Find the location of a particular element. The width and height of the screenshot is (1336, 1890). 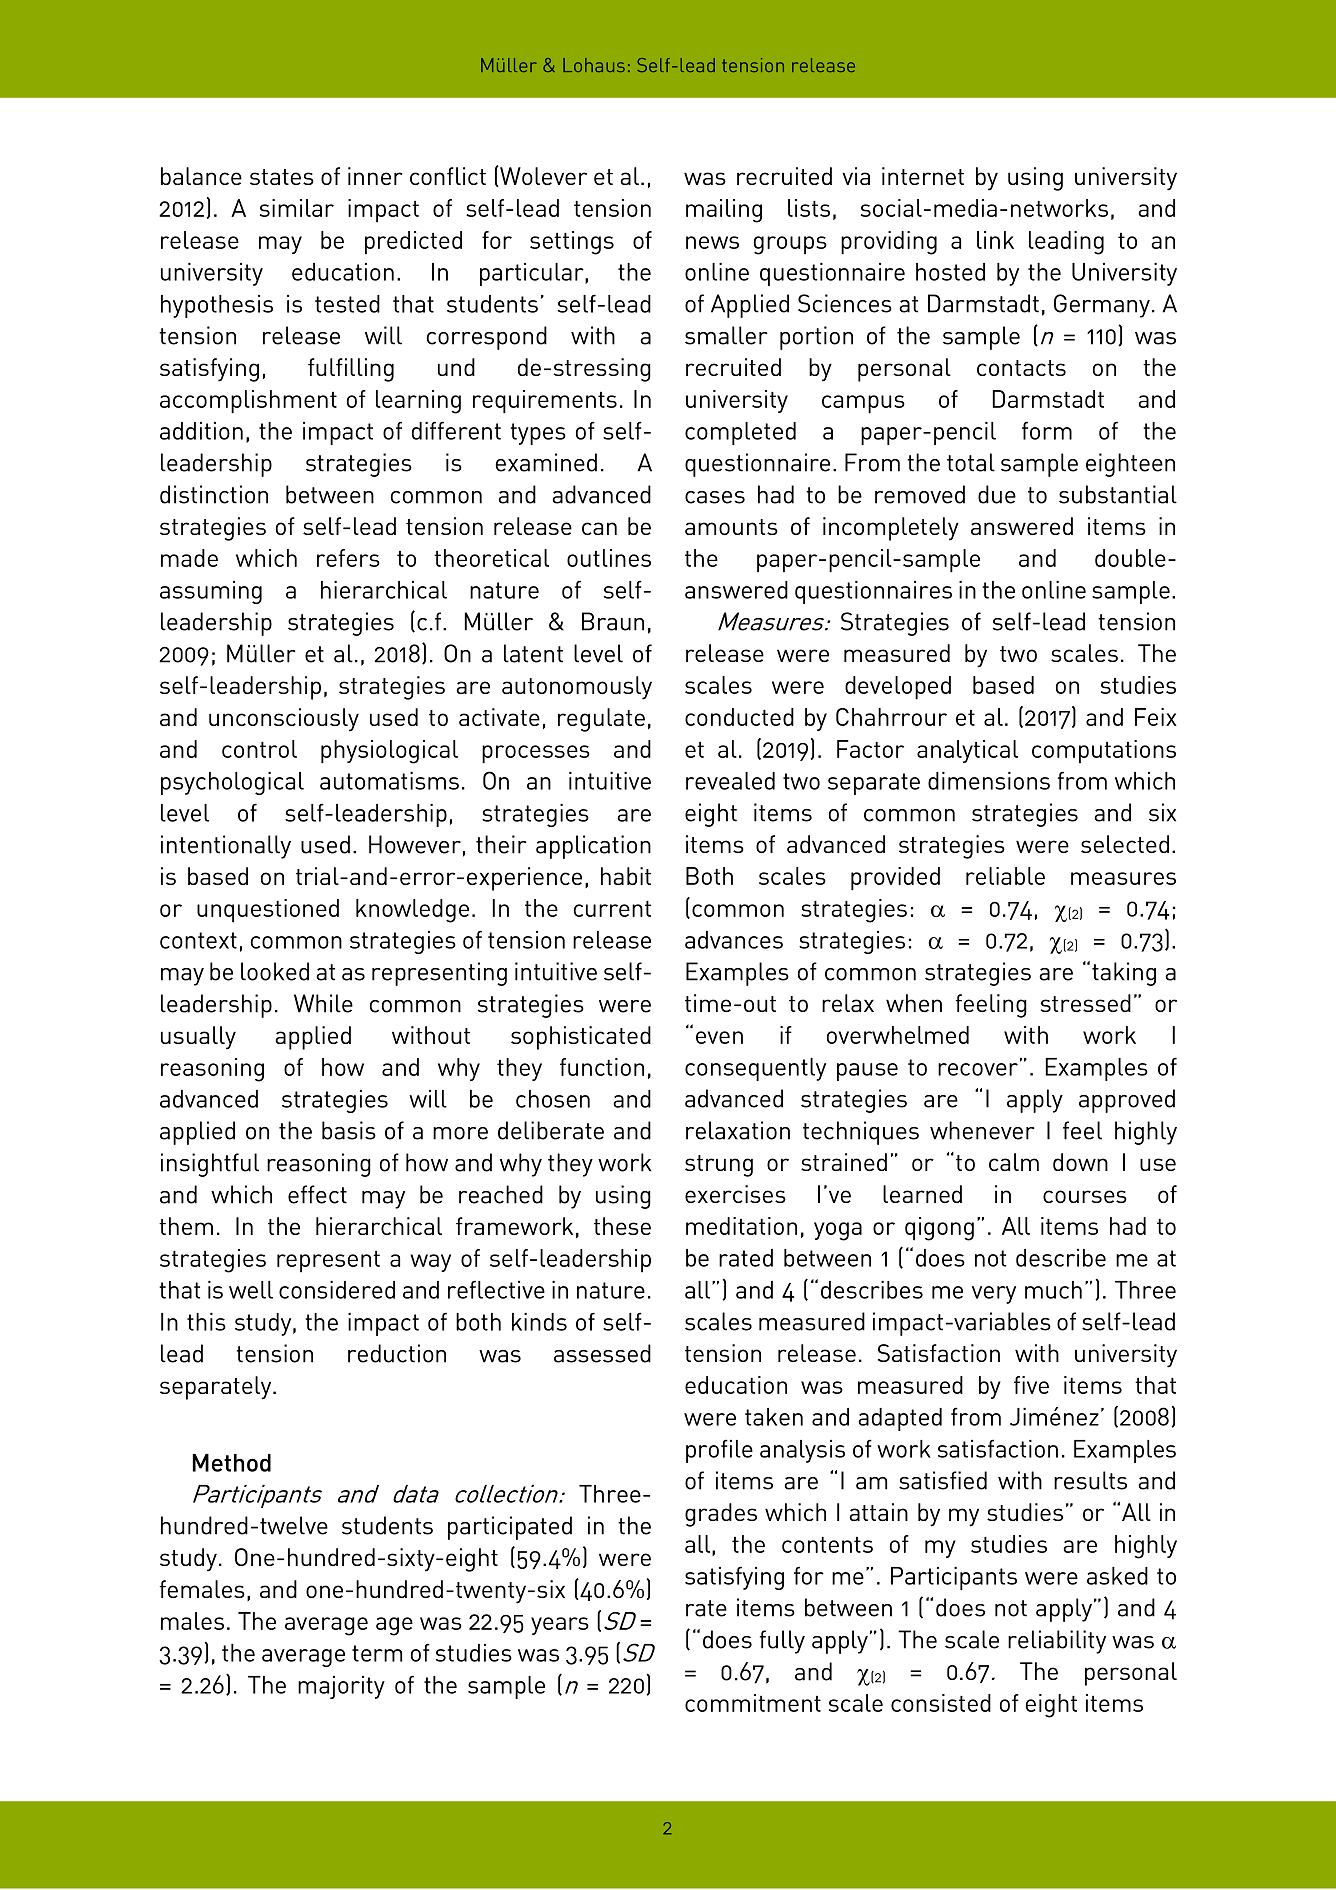

current is located at coordinates (612, 909).
